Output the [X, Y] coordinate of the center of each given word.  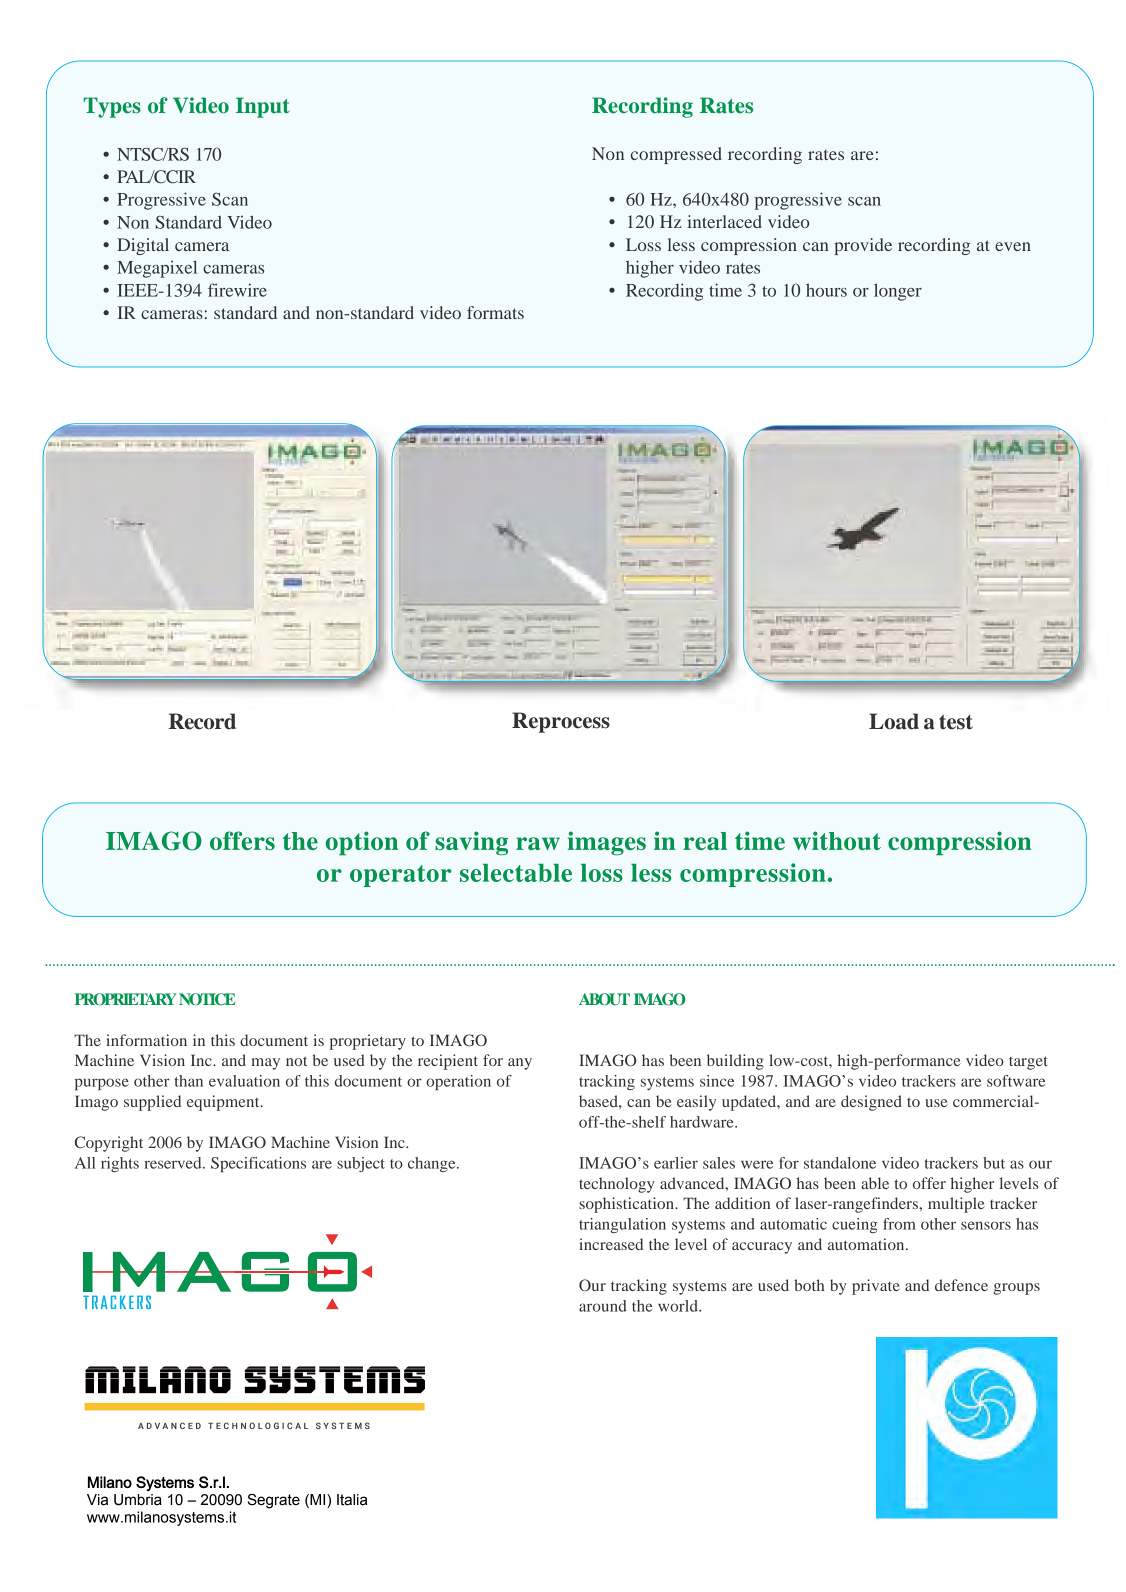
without [837, 840]
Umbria [138, 1500]
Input [263, 107]
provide [863, 246]
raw [538, 843]
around [603, 1306]
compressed [676, 155]
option [362, 843]
